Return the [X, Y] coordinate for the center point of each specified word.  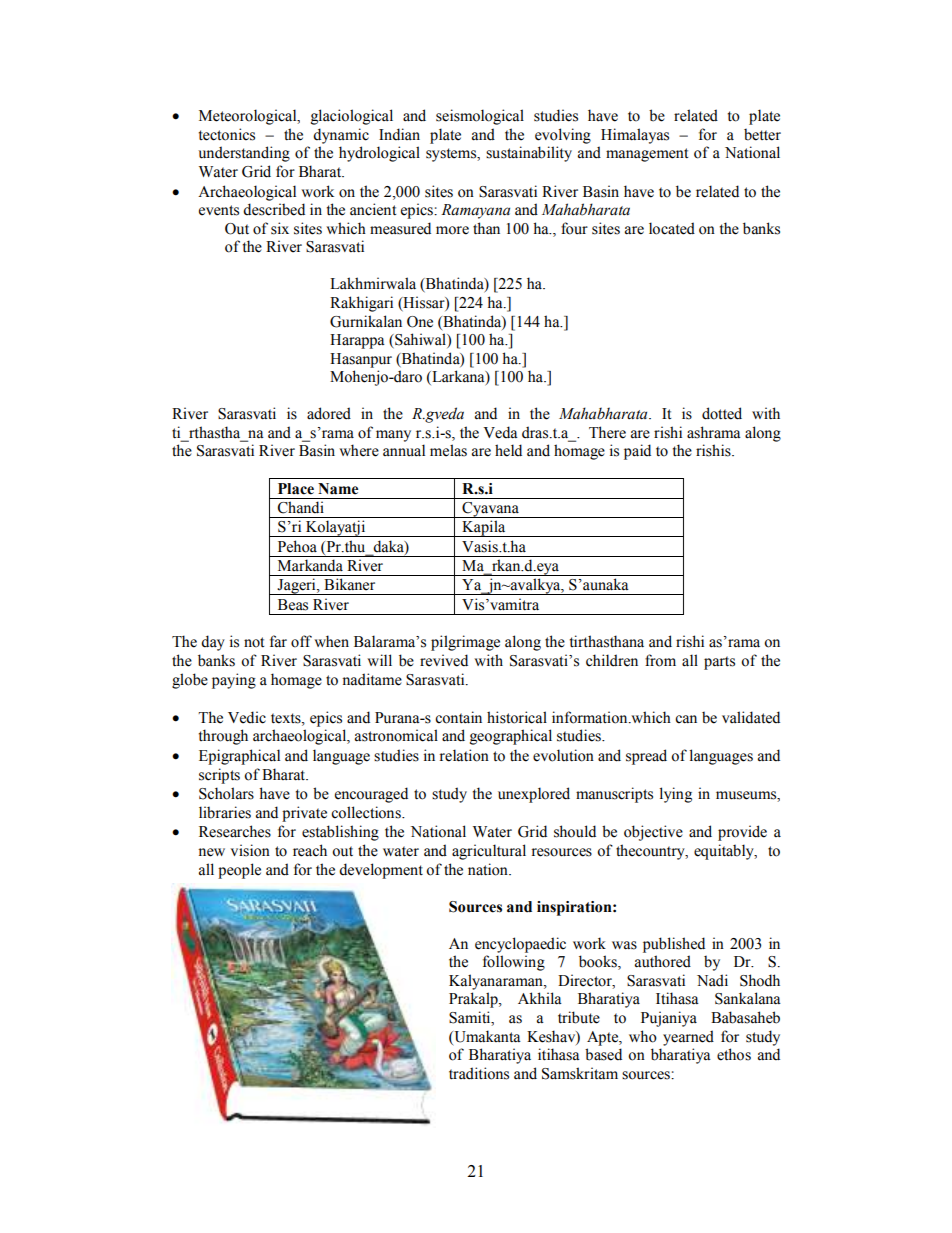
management [647, 155]
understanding [244, 154]
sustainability [529, 154]
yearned [688, 1038]
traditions [479, 1073]
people [239, 871]
